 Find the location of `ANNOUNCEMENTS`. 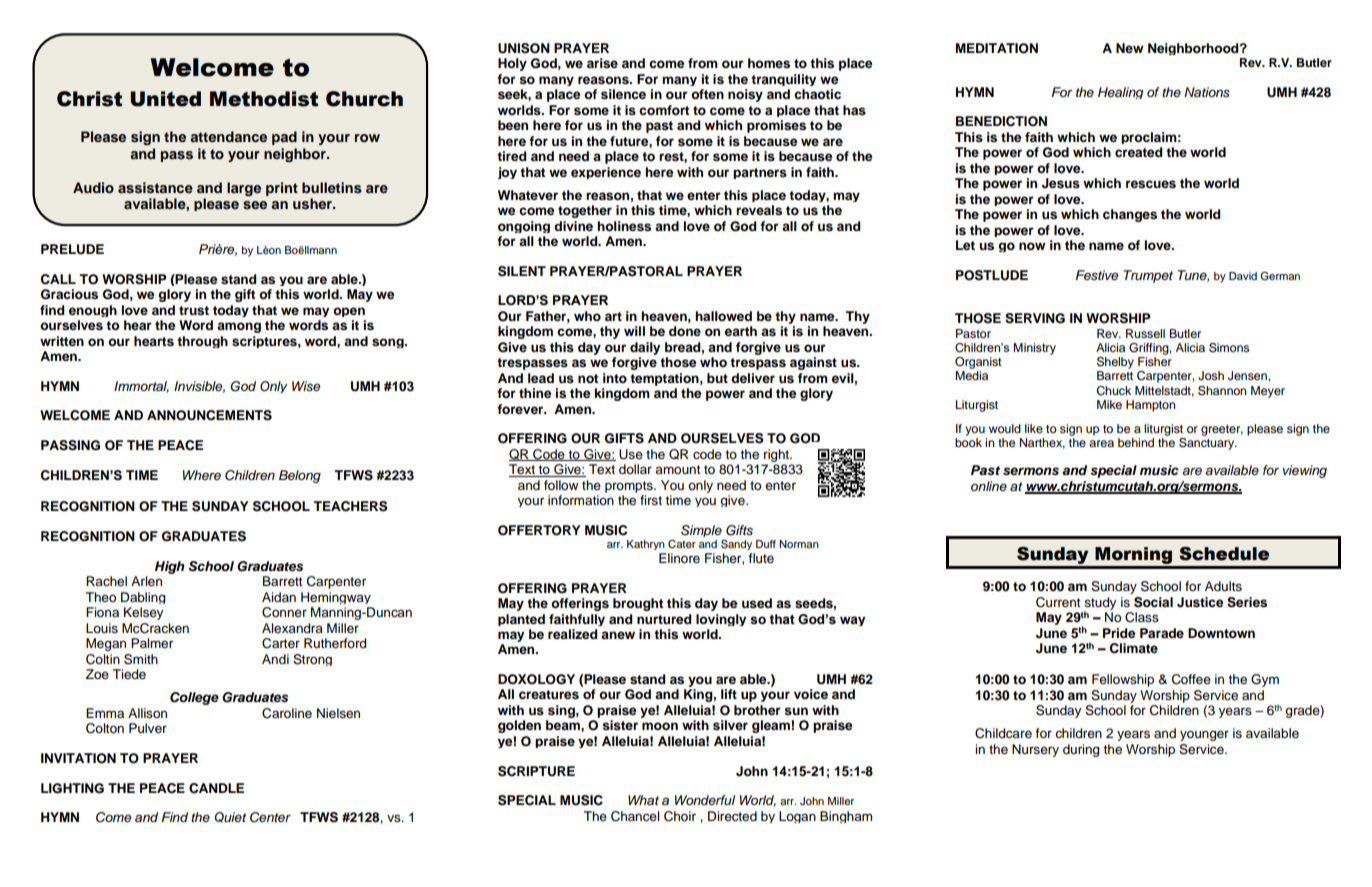

ANNOUNCEMENTS is located at coordinates (209, 415).
